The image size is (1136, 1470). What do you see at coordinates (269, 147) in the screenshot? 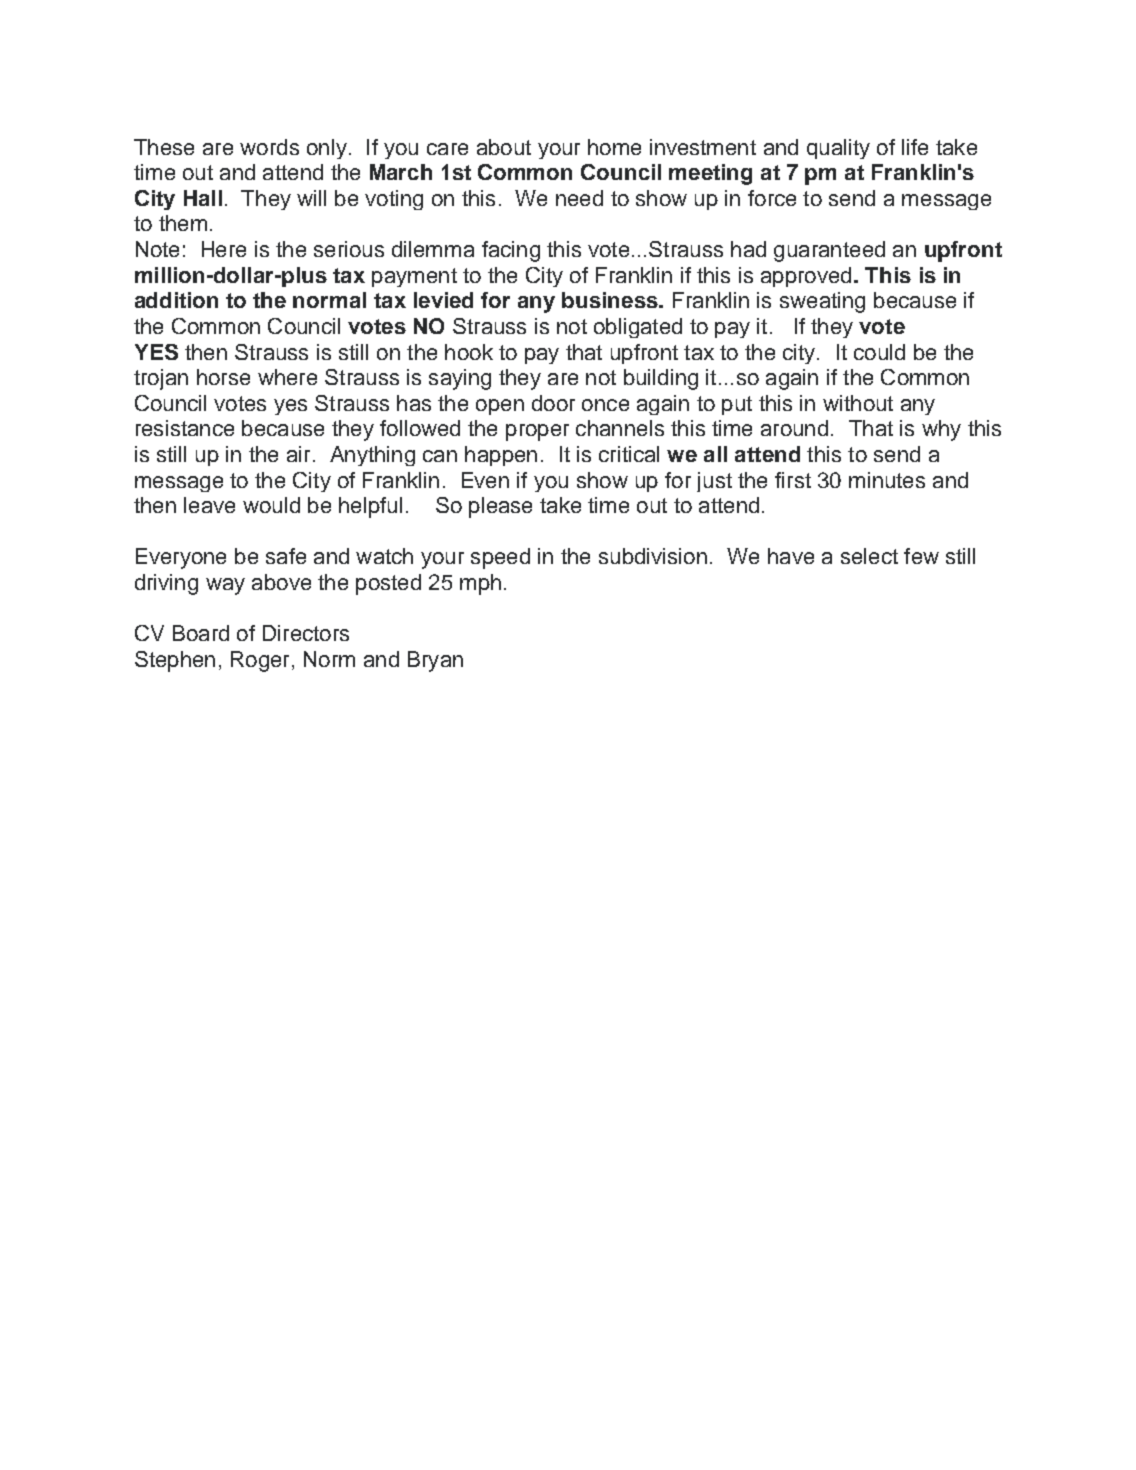
I see `words` at bounding box center [269, 147].
